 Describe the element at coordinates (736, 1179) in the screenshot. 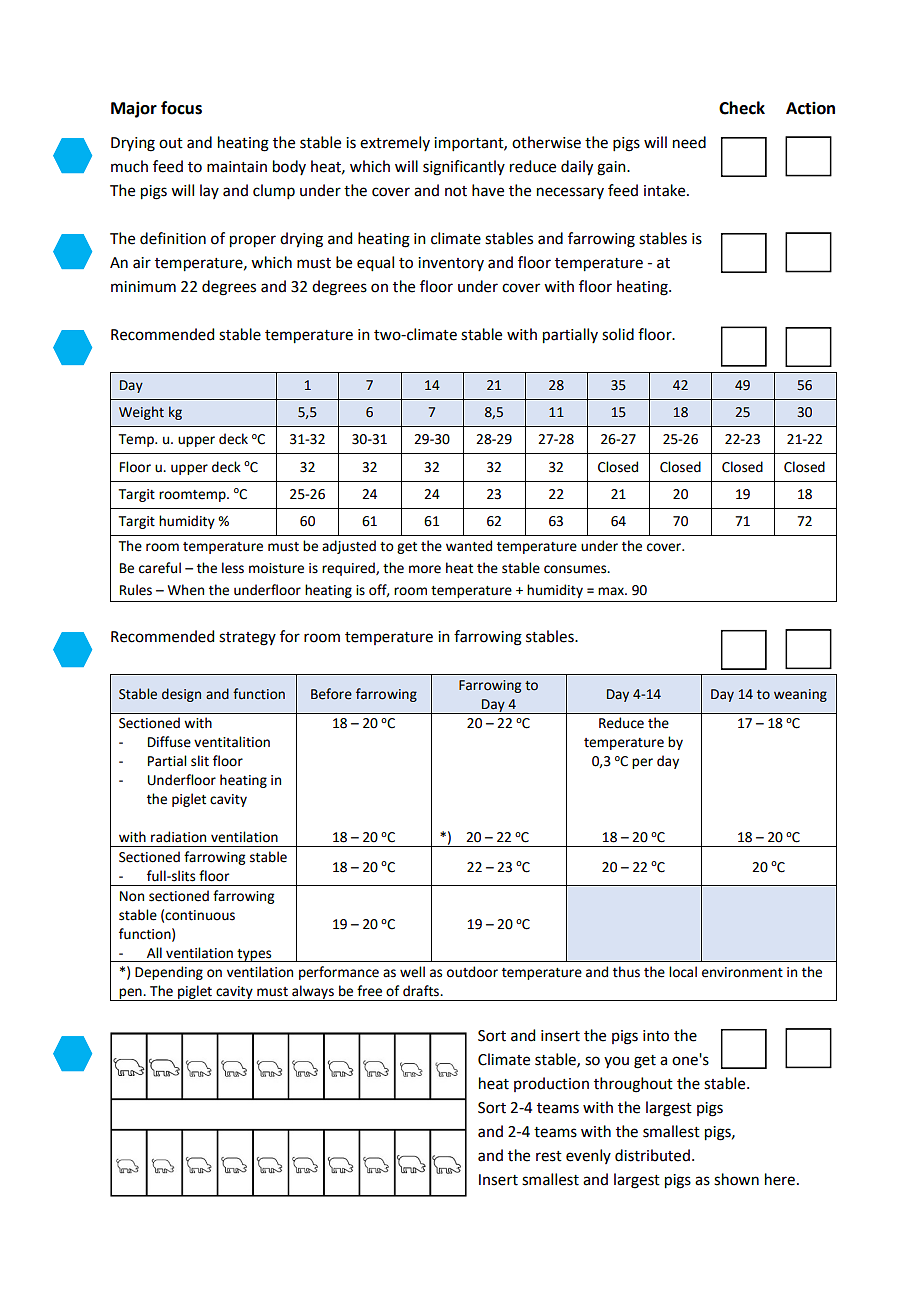

I see `shown` at that location.
